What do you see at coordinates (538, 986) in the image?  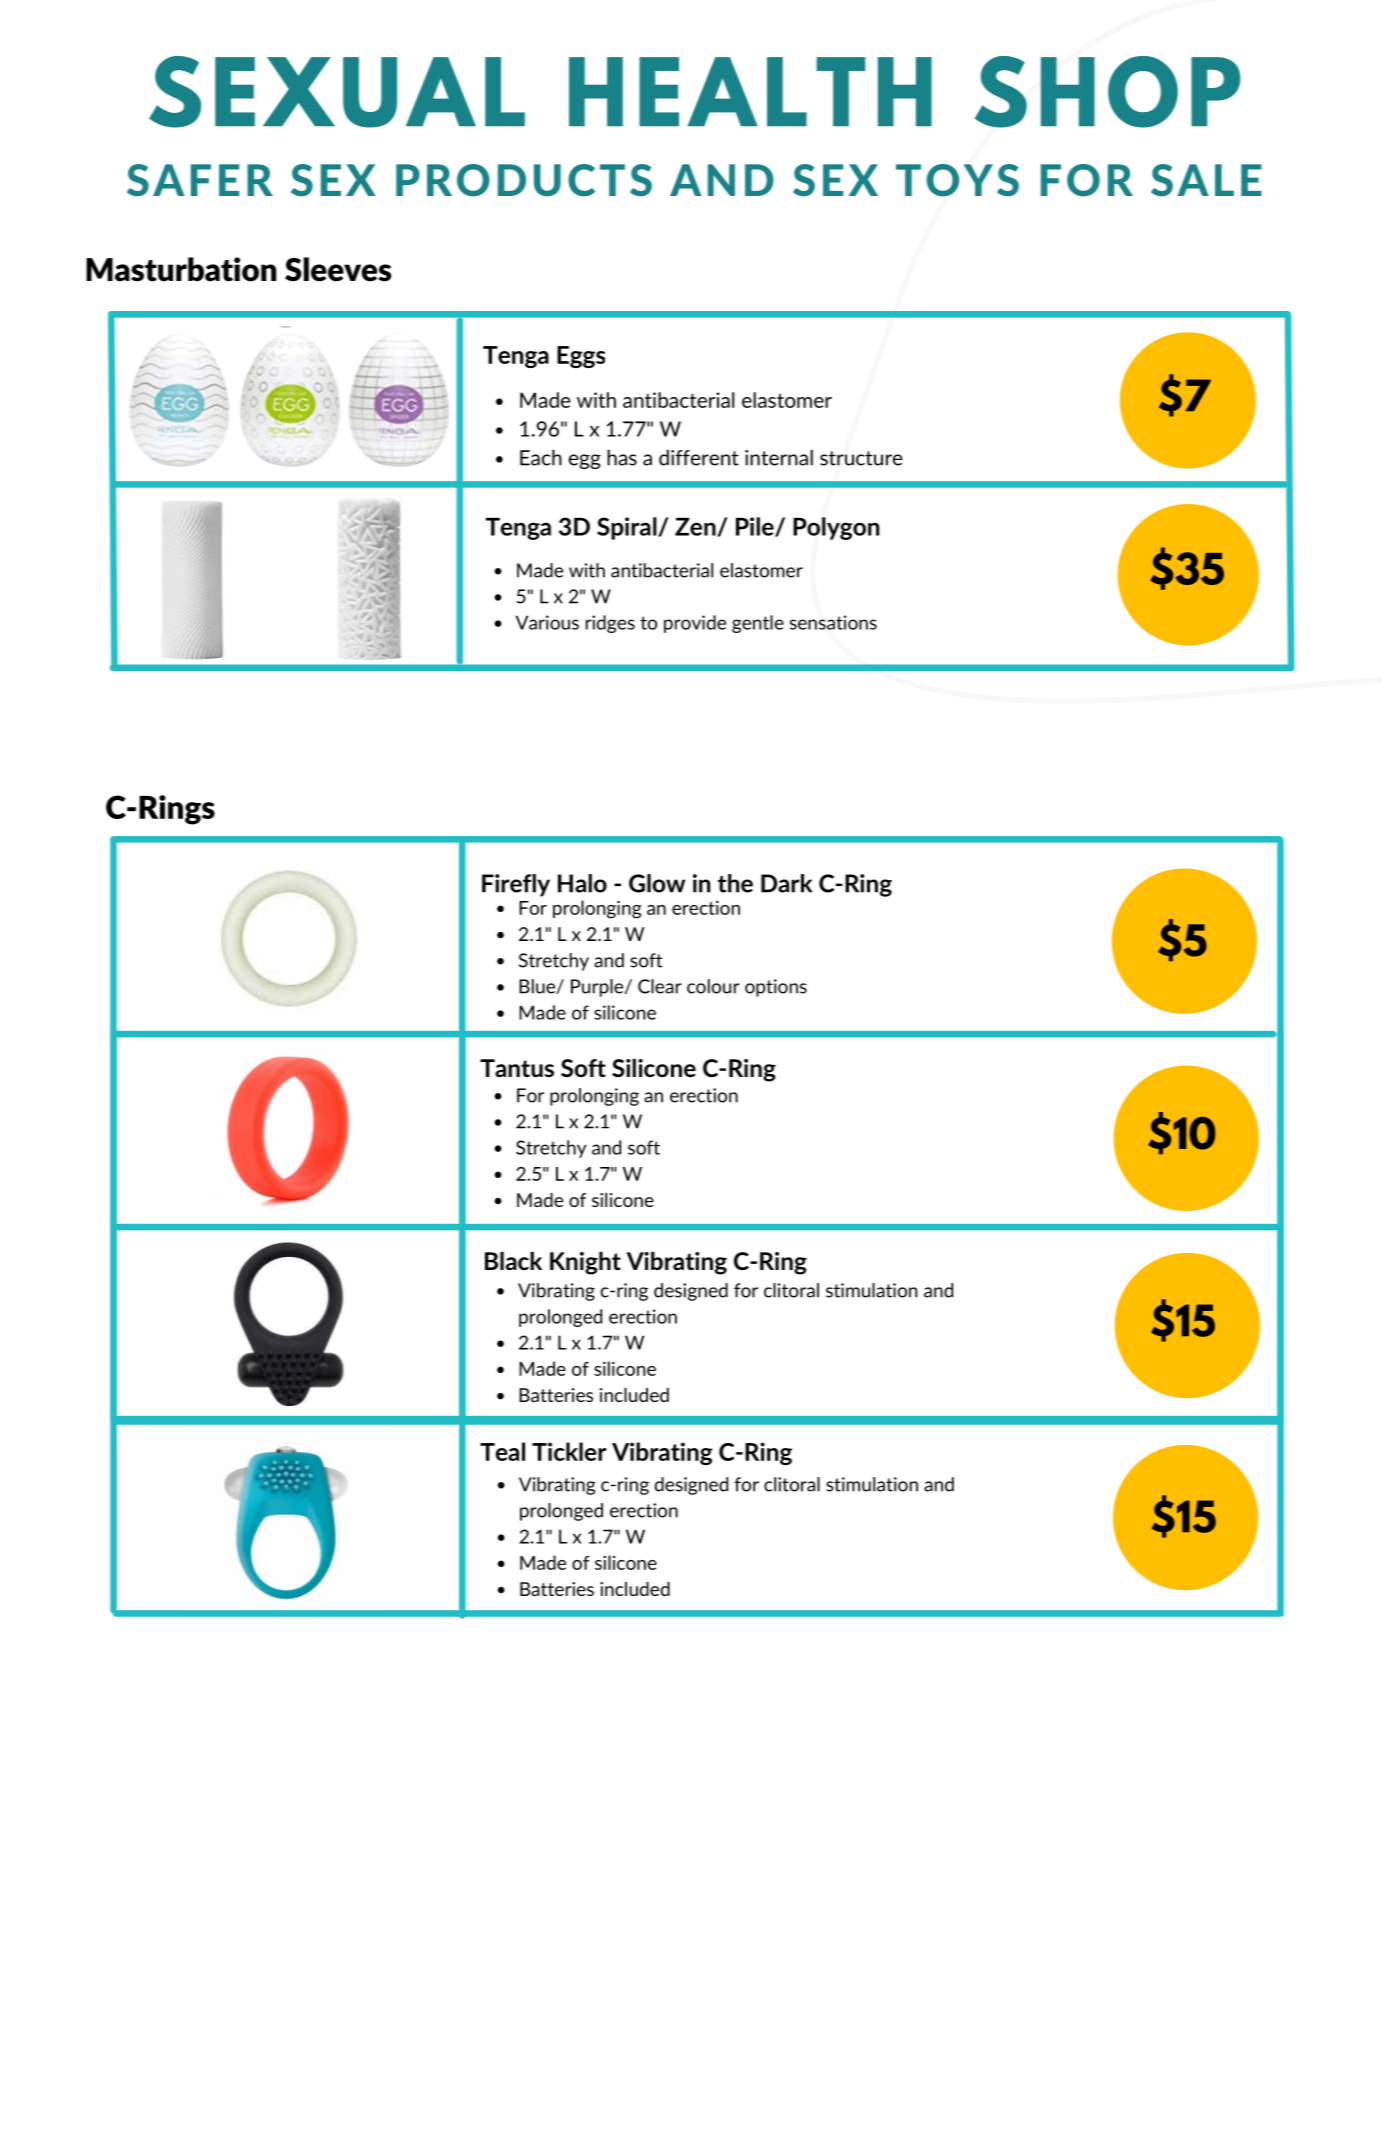 I see `Blue` at bounding box center [538, 986].
